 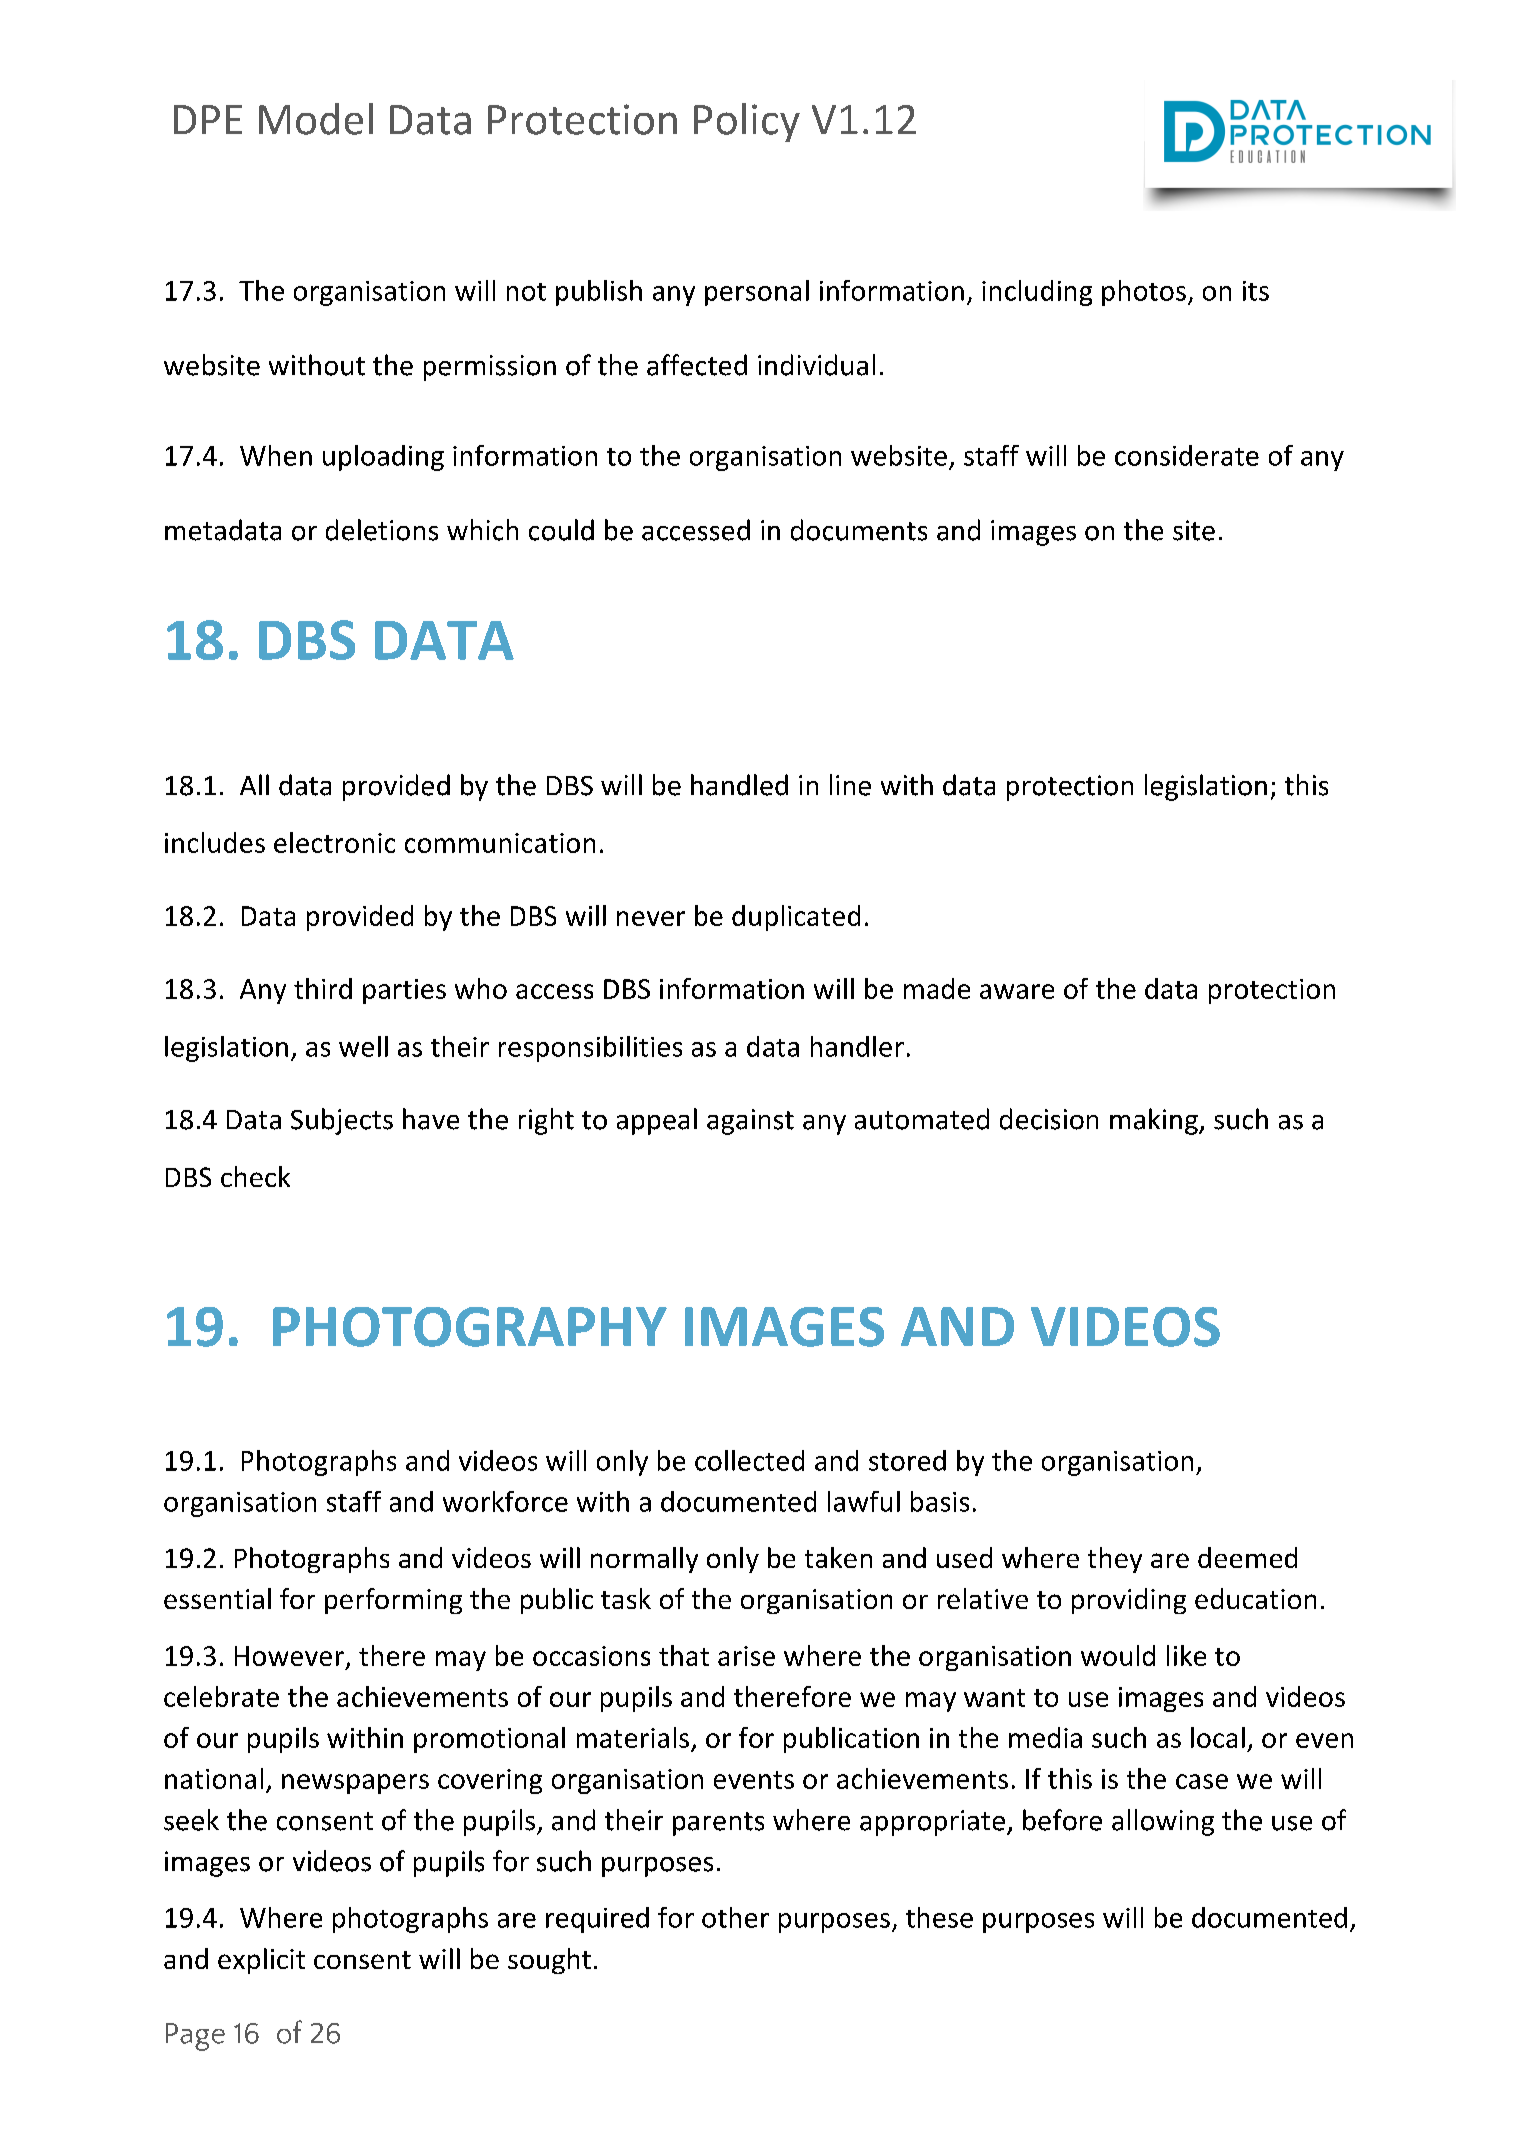 I want to click on photos, so click(x=1144, y=293).
